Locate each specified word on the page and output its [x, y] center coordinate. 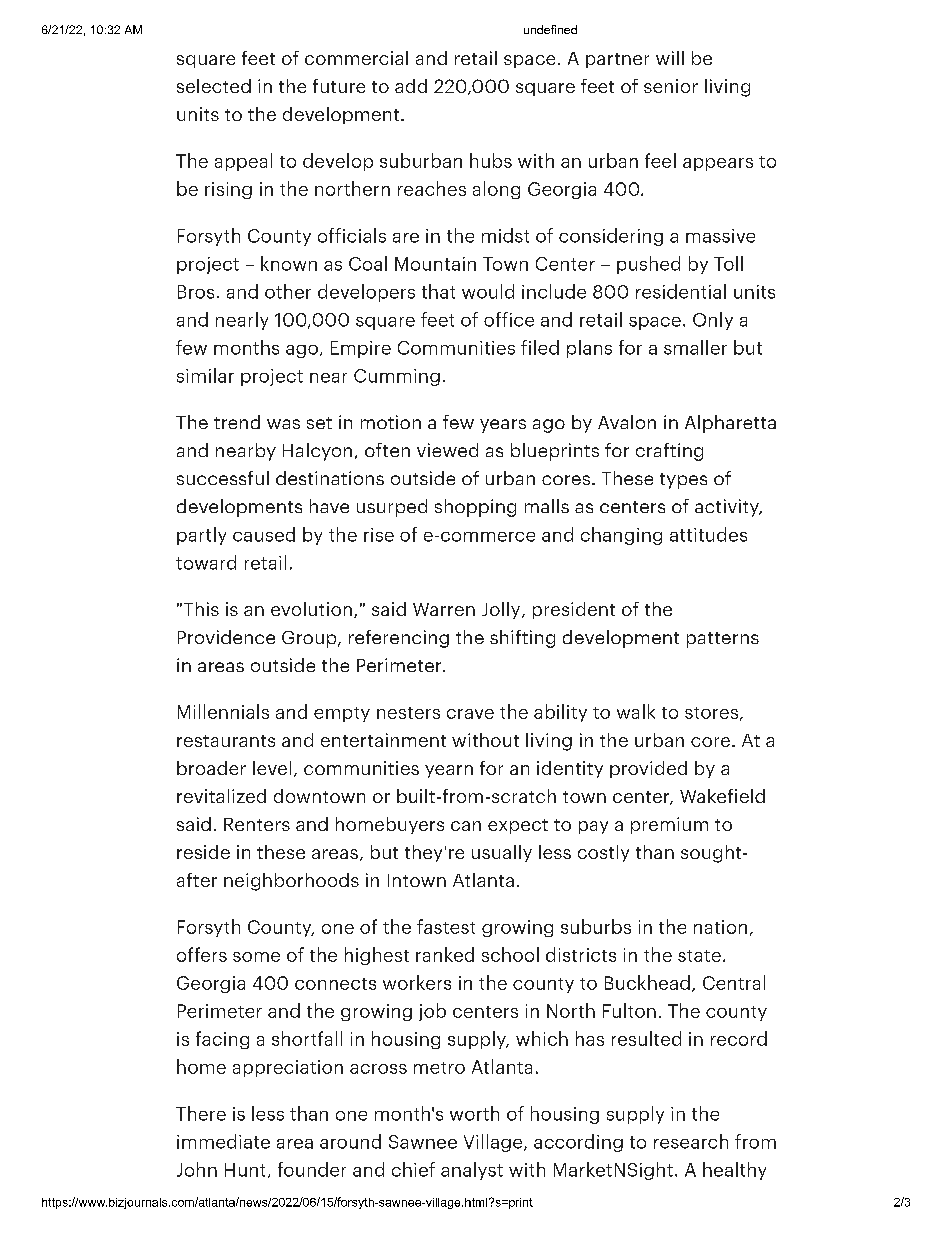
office [509, 319]
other [288, 291]
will [670, 58]
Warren [444, 609]
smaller [695, 347]
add [411, 86]
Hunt [245, 1170]
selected [214, 86]
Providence [226, 637]
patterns [723, 640]
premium [669, 825]
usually [502, 853]
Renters [257, 824]
